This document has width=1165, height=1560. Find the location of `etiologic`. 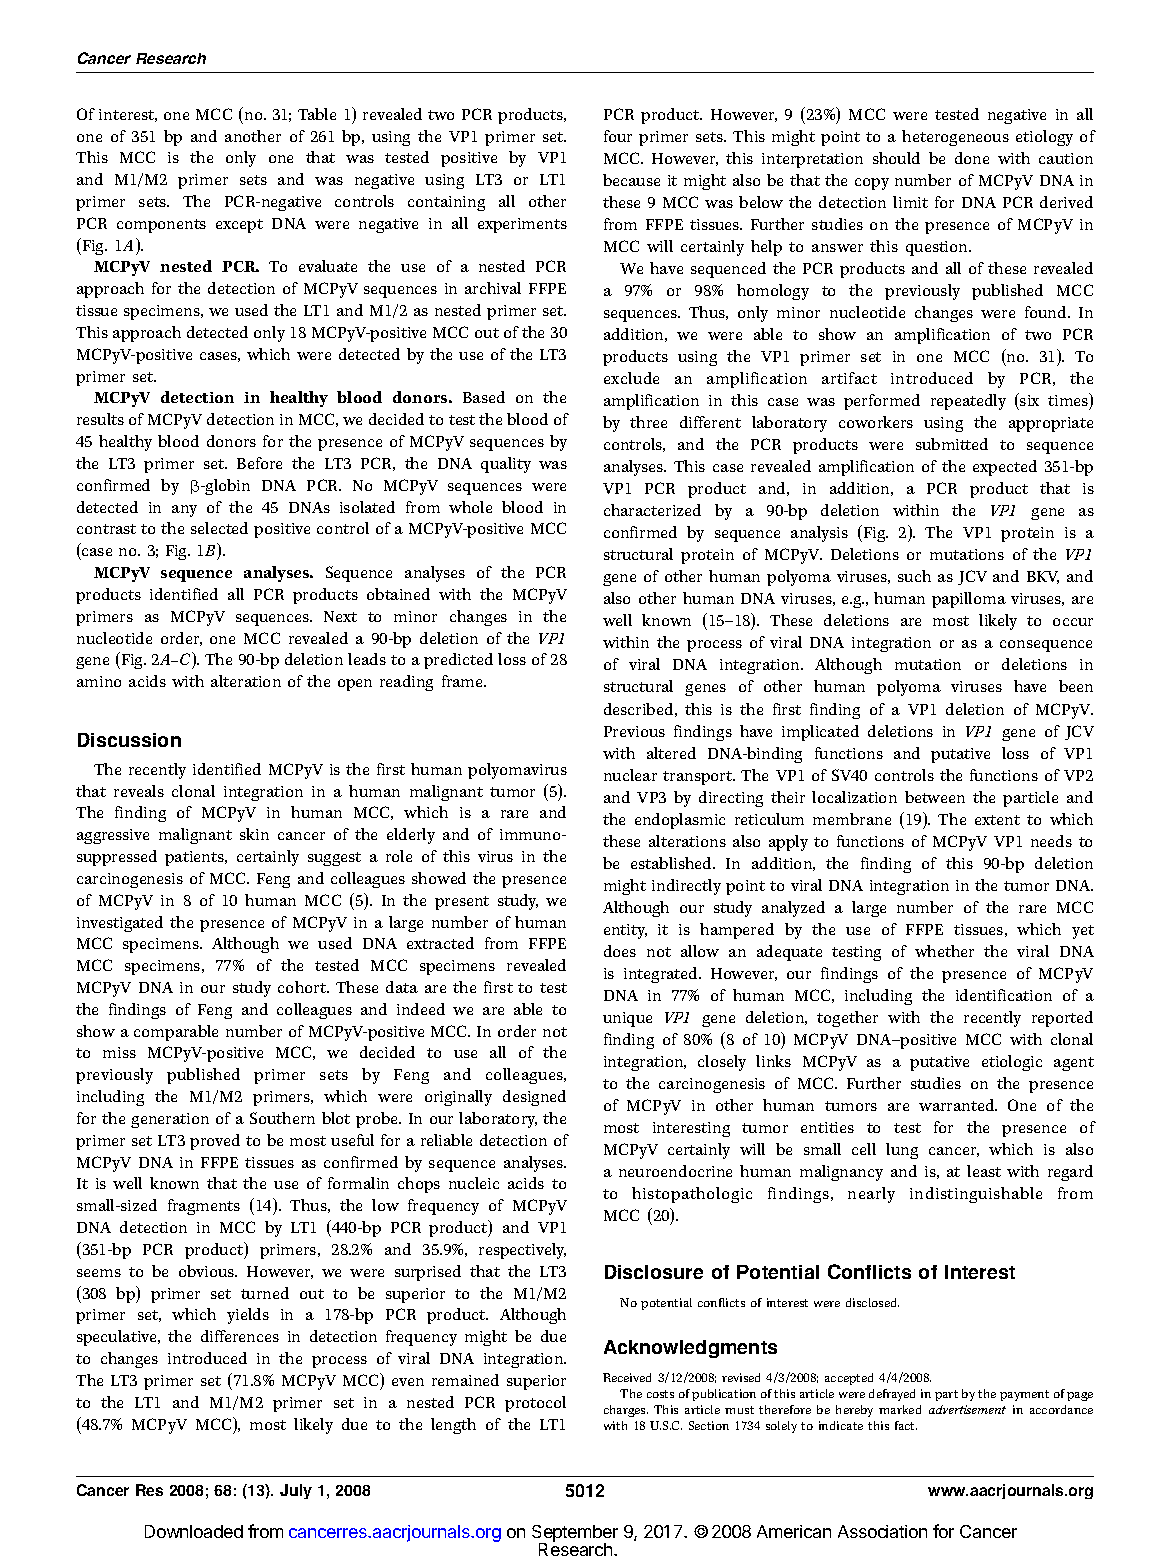

etiologic is located at coordinates (1012, 1063).
